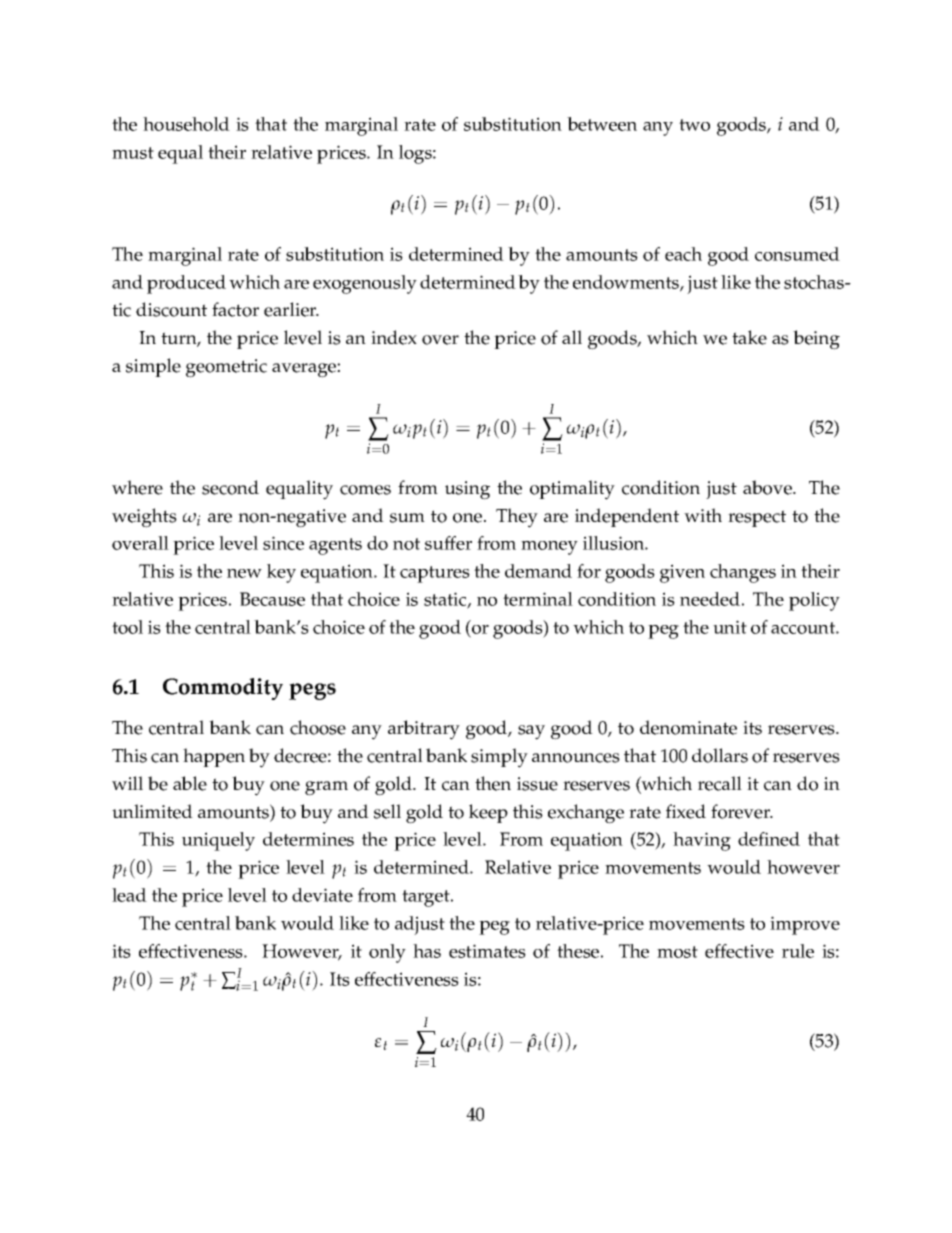 This document has width=952, height=1233. What do you see at coordinates (424, 730) in the document?
I see `arbitrary` at bounding box center [424, 730].
